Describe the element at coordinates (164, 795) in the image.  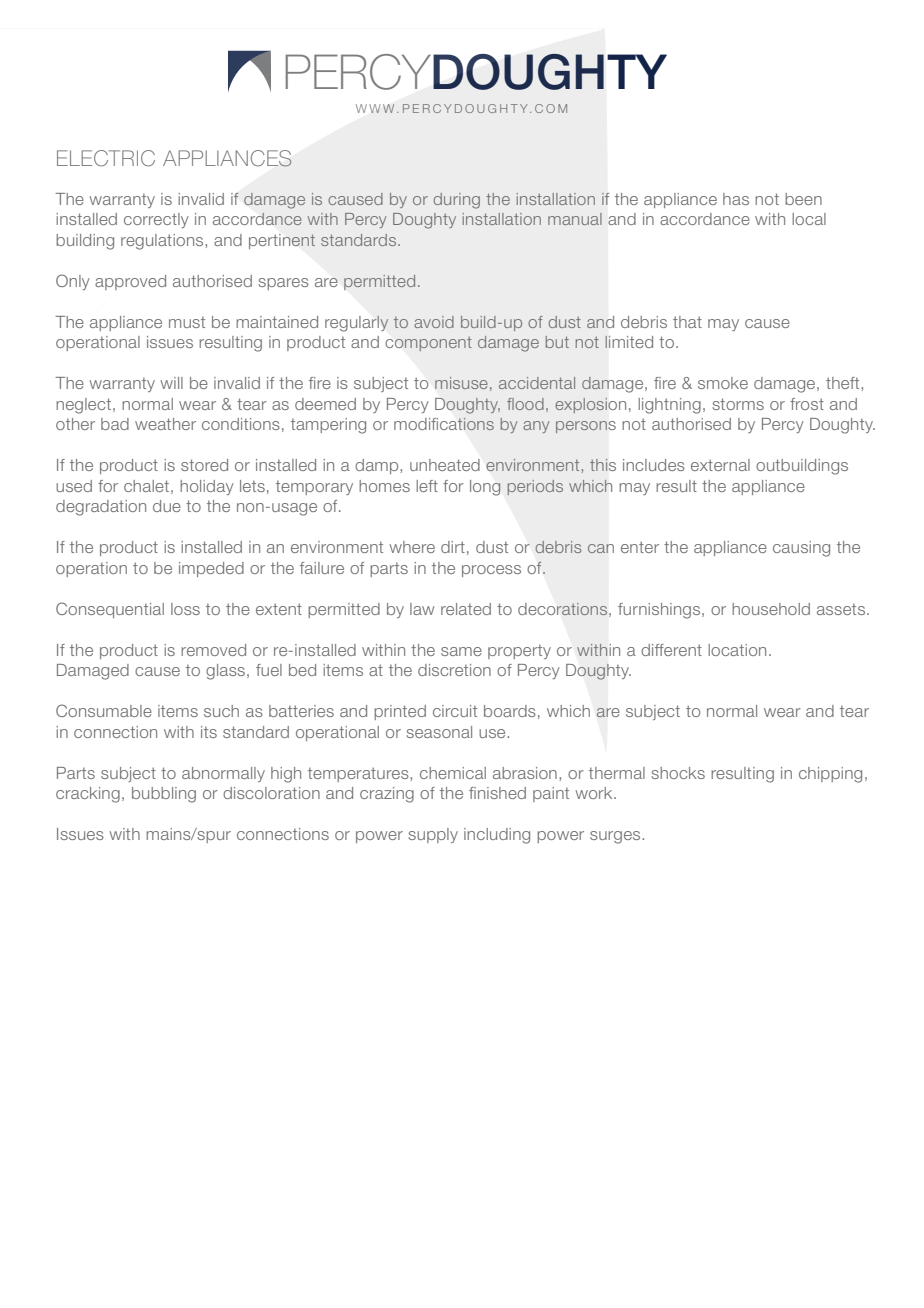
I see `bubbling` at that location.
